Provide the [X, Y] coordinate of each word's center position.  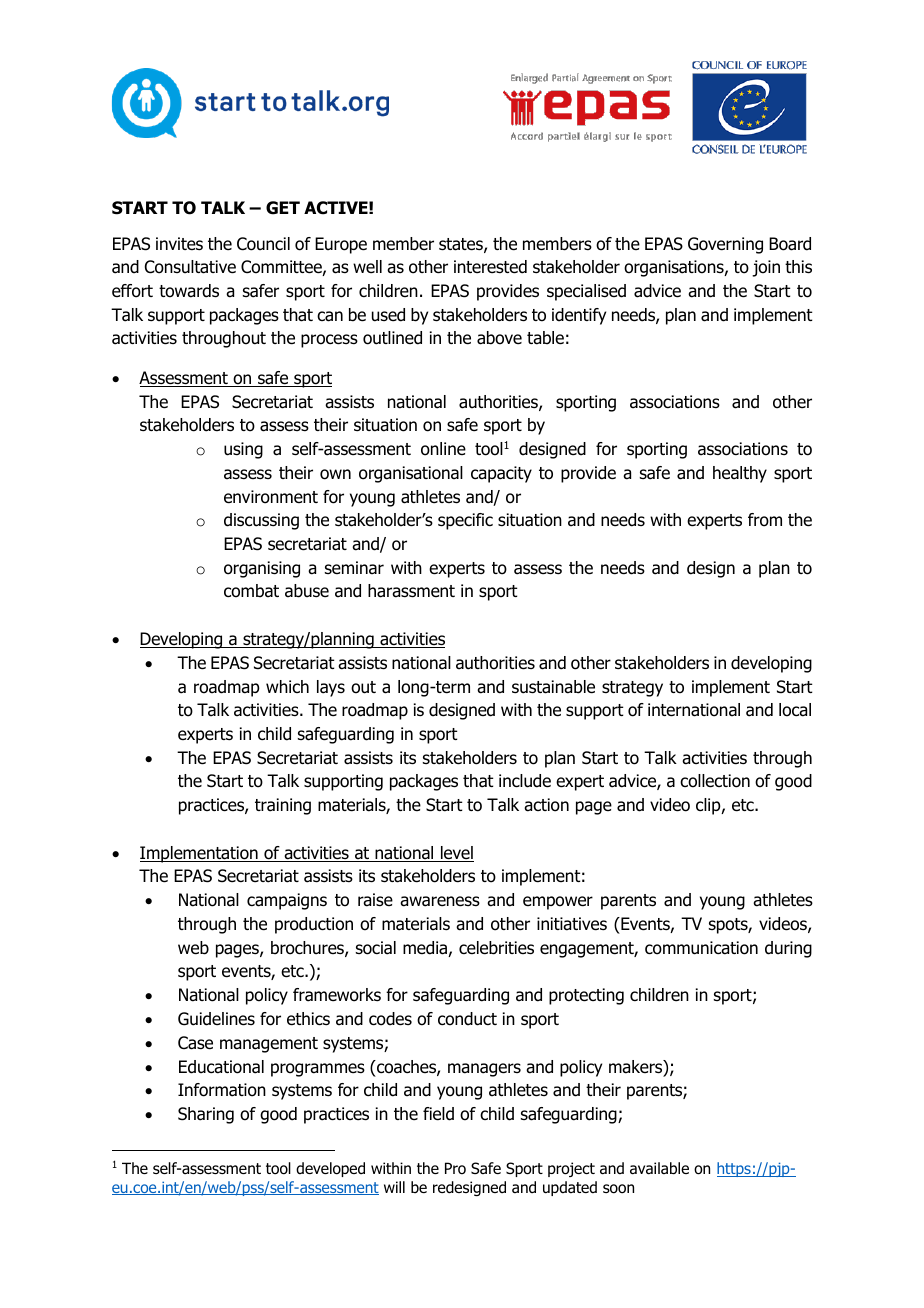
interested [490, 267]
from [765, 520]
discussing [261, 521]
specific [465, 521]
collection [715, 781]
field [438, 1114]
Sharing [206, 1115]
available [659, 1168]
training [283, 806]
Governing [725, 245]
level [456, 854]
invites [179, 244]
